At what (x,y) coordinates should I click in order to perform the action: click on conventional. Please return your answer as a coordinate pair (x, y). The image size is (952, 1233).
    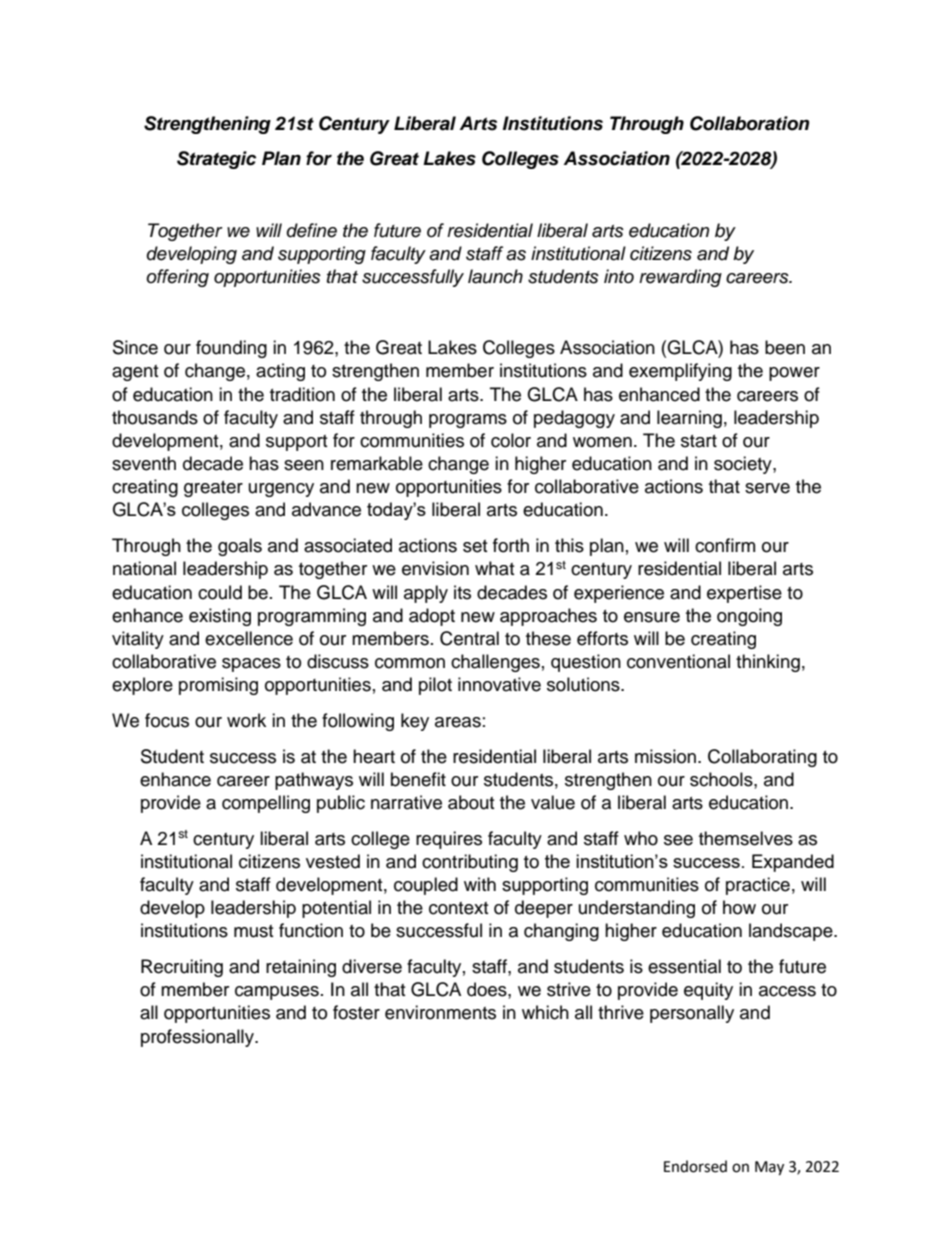
    Looking at the image, I should click on (678, 661).
